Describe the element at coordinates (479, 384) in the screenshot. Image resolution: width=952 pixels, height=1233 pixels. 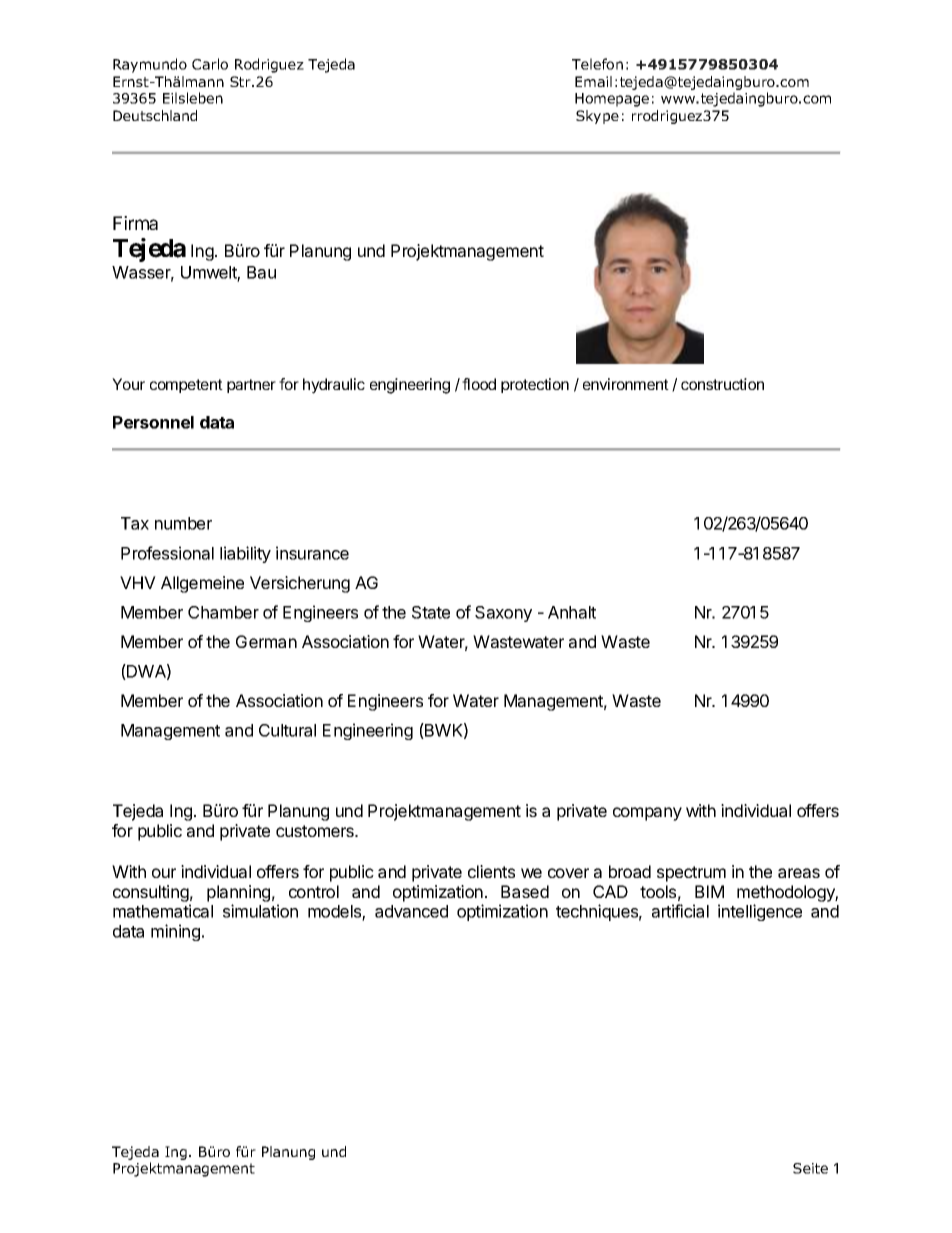
I see `flood` at that location.
